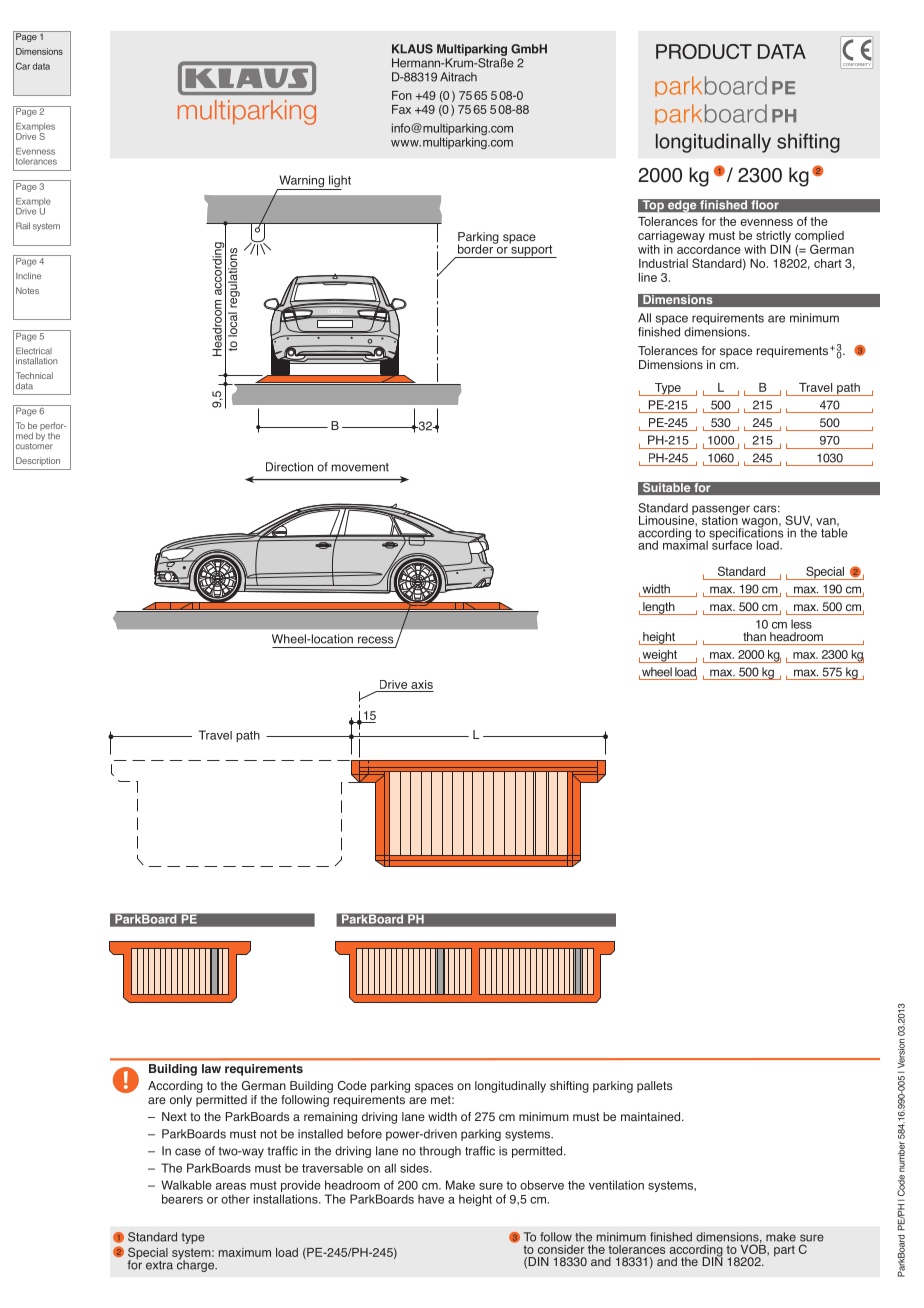 This screenshot has height=1308, width=924. I want to click on pallets, so click(654, 1087).
